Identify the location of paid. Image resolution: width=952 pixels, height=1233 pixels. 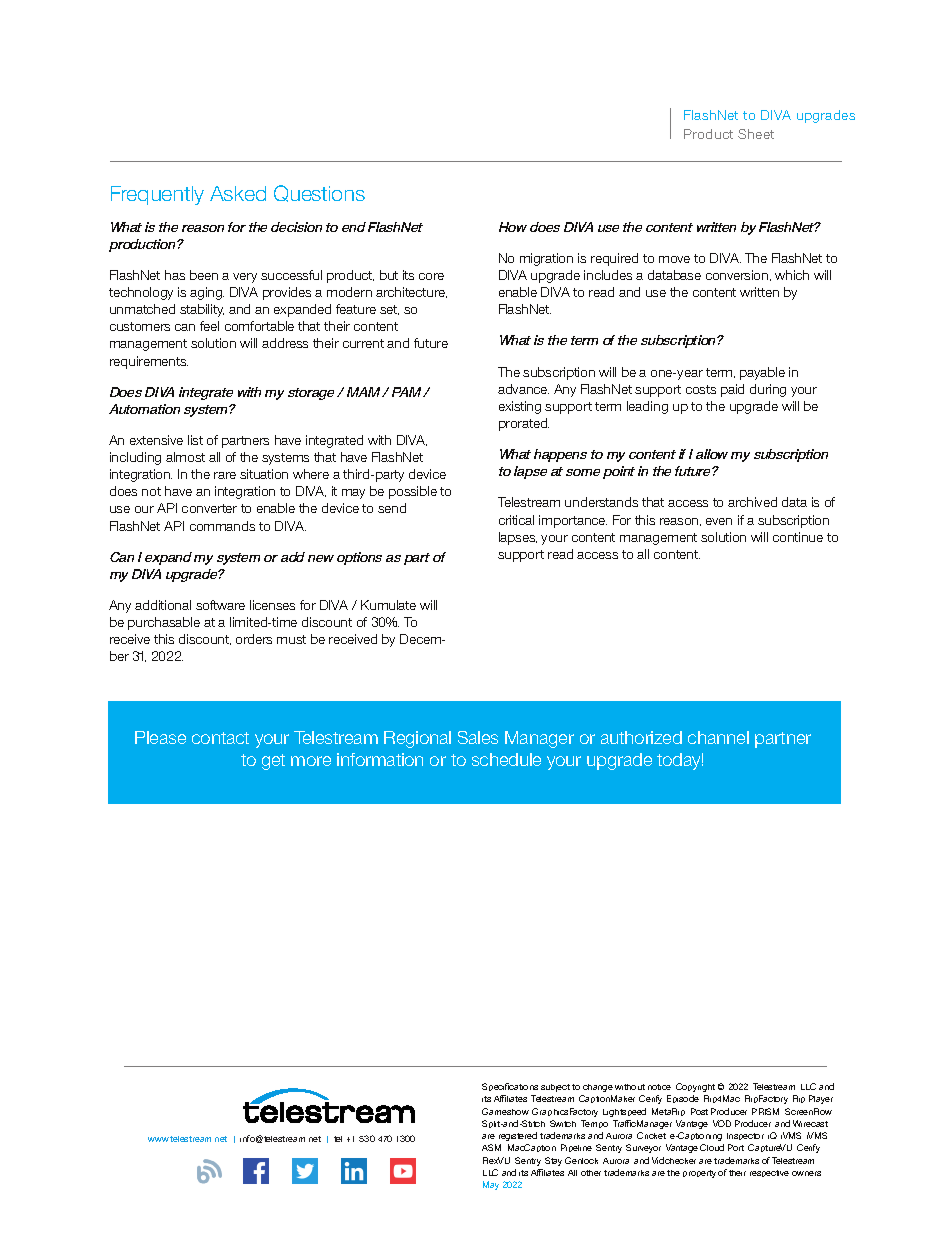
(732, 390).
